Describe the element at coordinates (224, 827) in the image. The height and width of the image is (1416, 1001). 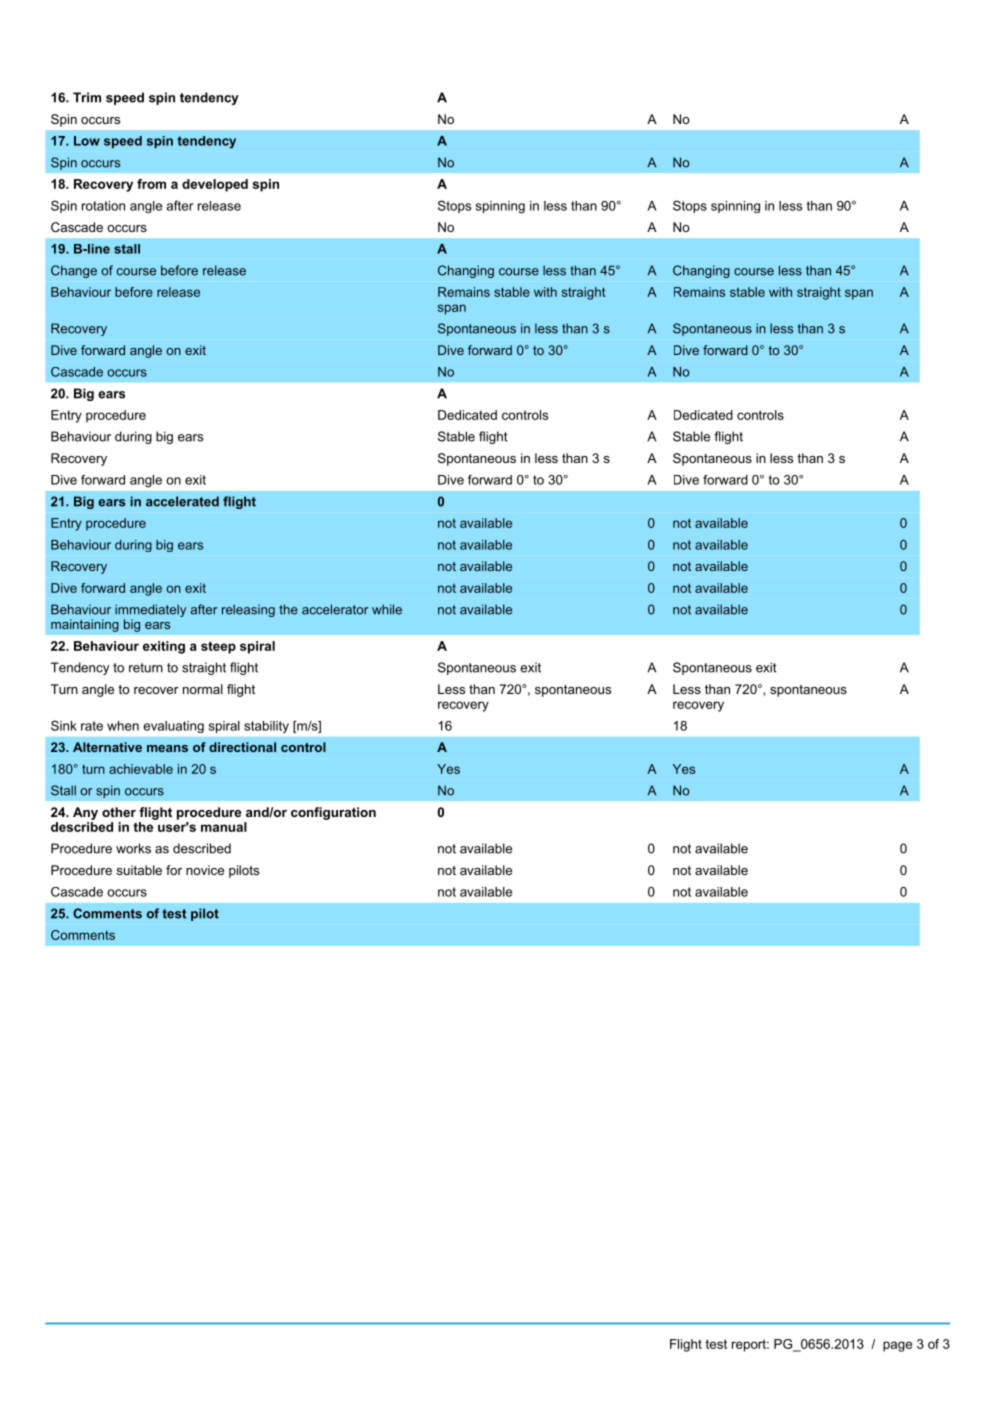
I see `manual` at that location.
